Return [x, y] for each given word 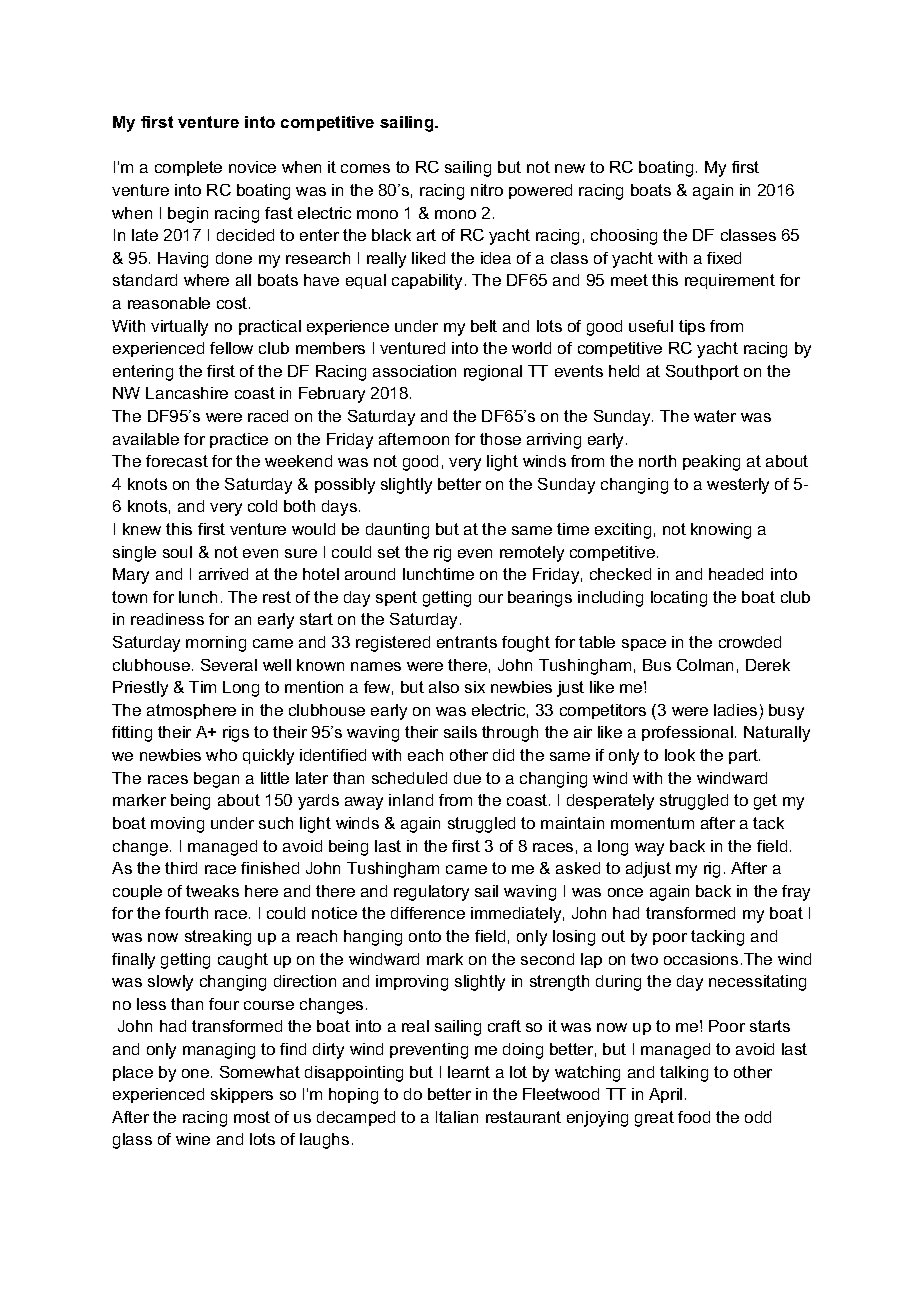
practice [239, 440]
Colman [705, 665]
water [715, 416]
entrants [467, 642]
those [500, 439]
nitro [487, 190]
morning [216, 644]
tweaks [212, 891]
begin [188, 215]
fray [796, 893]
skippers [242, 1095]
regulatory [431, 893]
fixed [724, 258]
